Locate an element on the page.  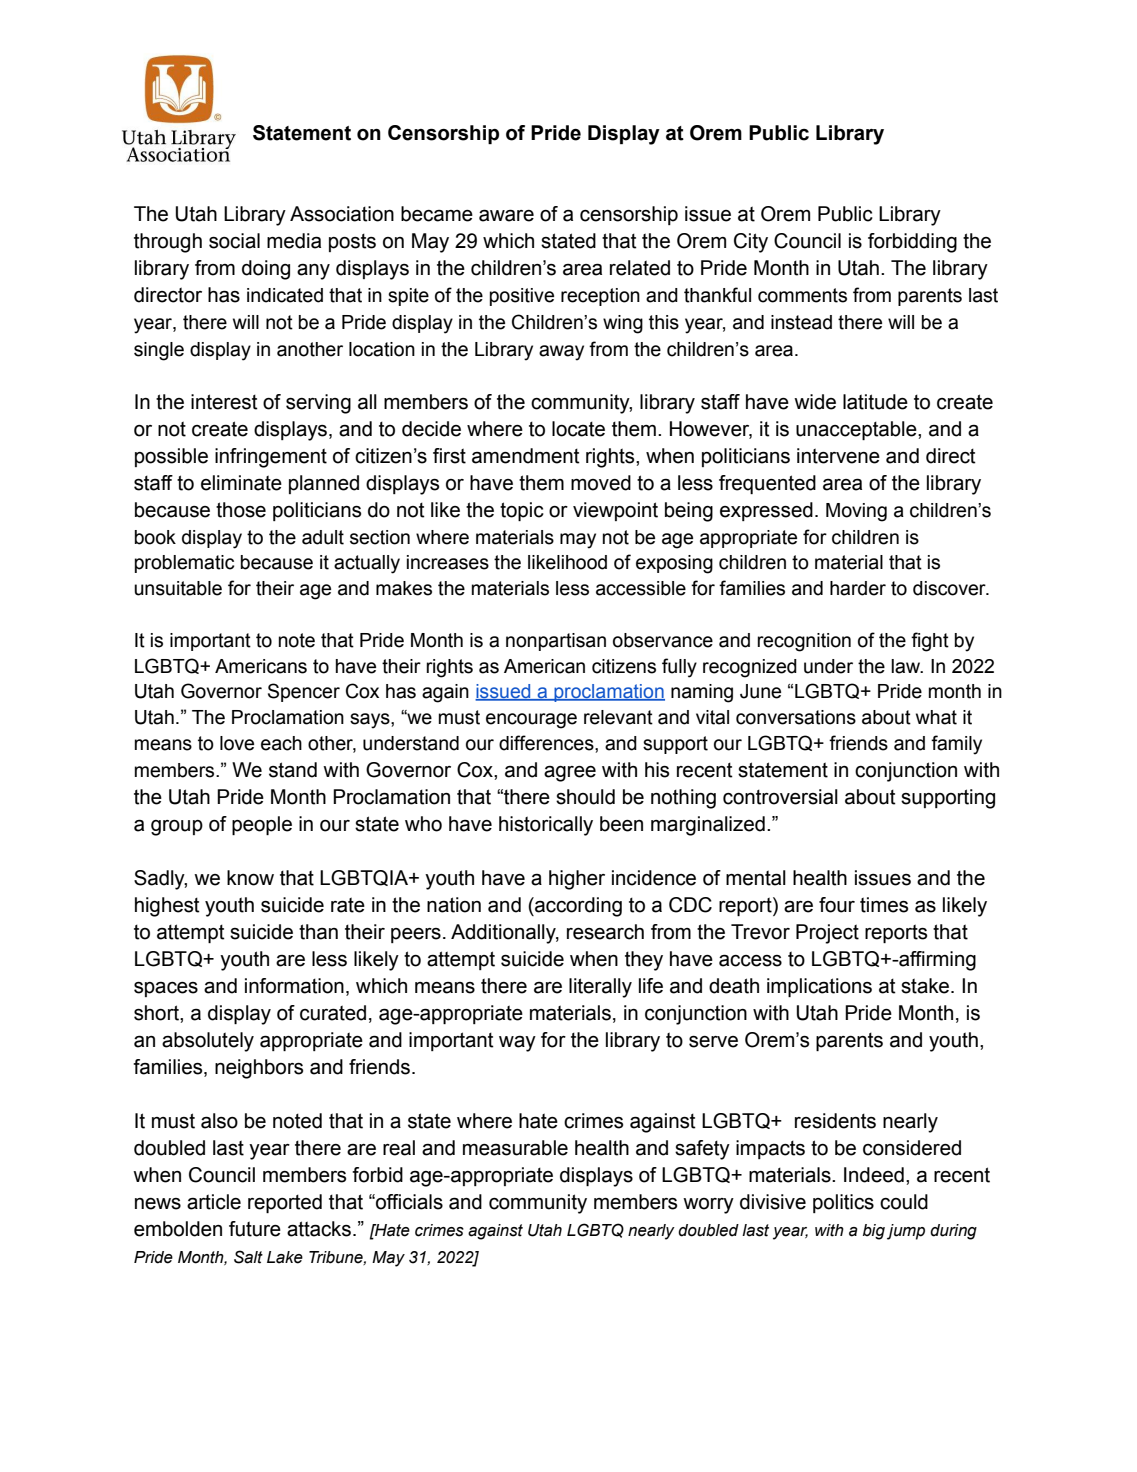
harder is located at coordinates (858, 588).
